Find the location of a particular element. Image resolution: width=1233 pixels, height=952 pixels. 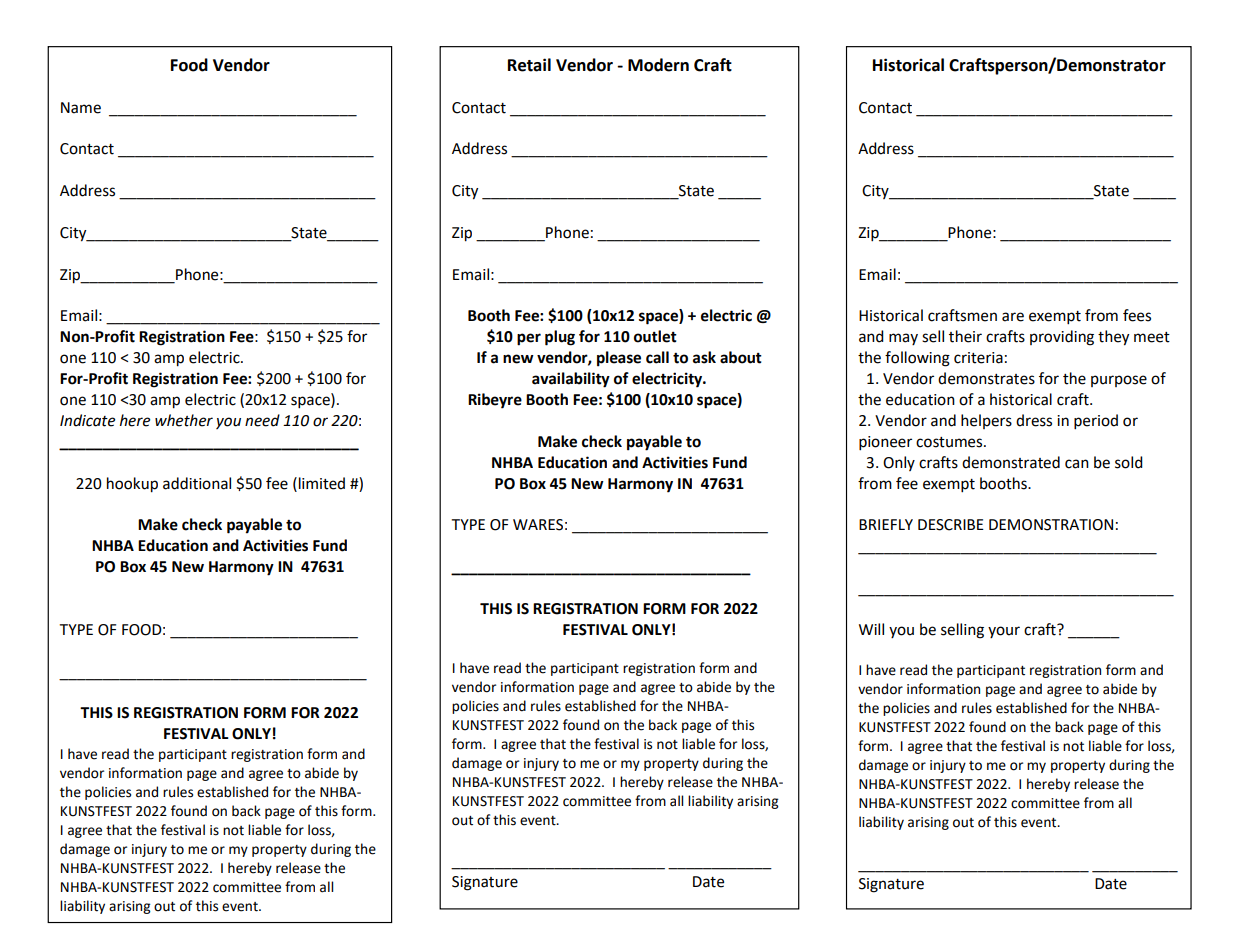

outlet is located at coordinates (655, 336).
